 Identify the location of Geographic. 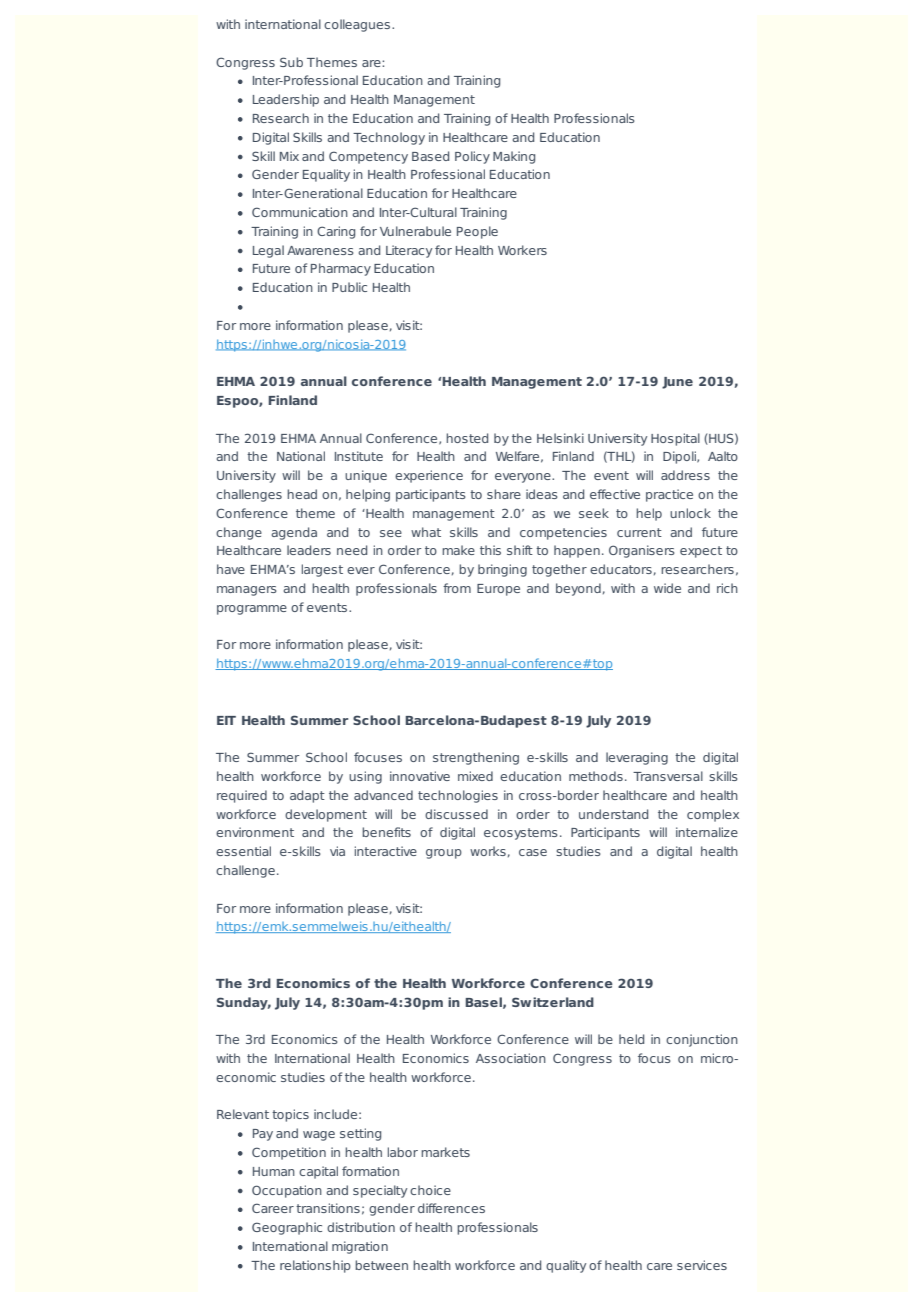
(287, 1228).
